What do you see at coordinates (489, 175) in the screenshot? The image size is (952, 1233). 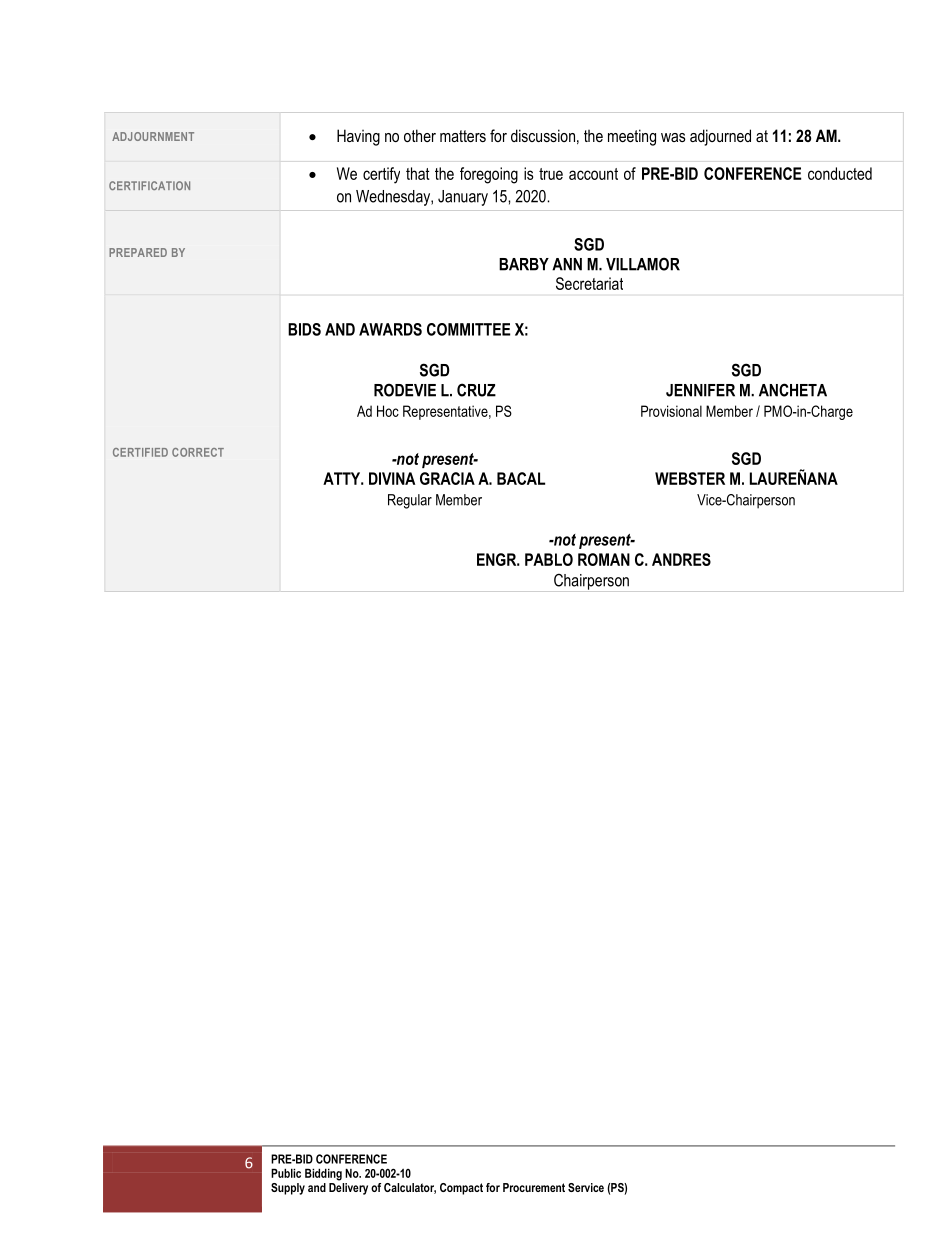 I see `foregoing` at bounding box center [489, 175].
